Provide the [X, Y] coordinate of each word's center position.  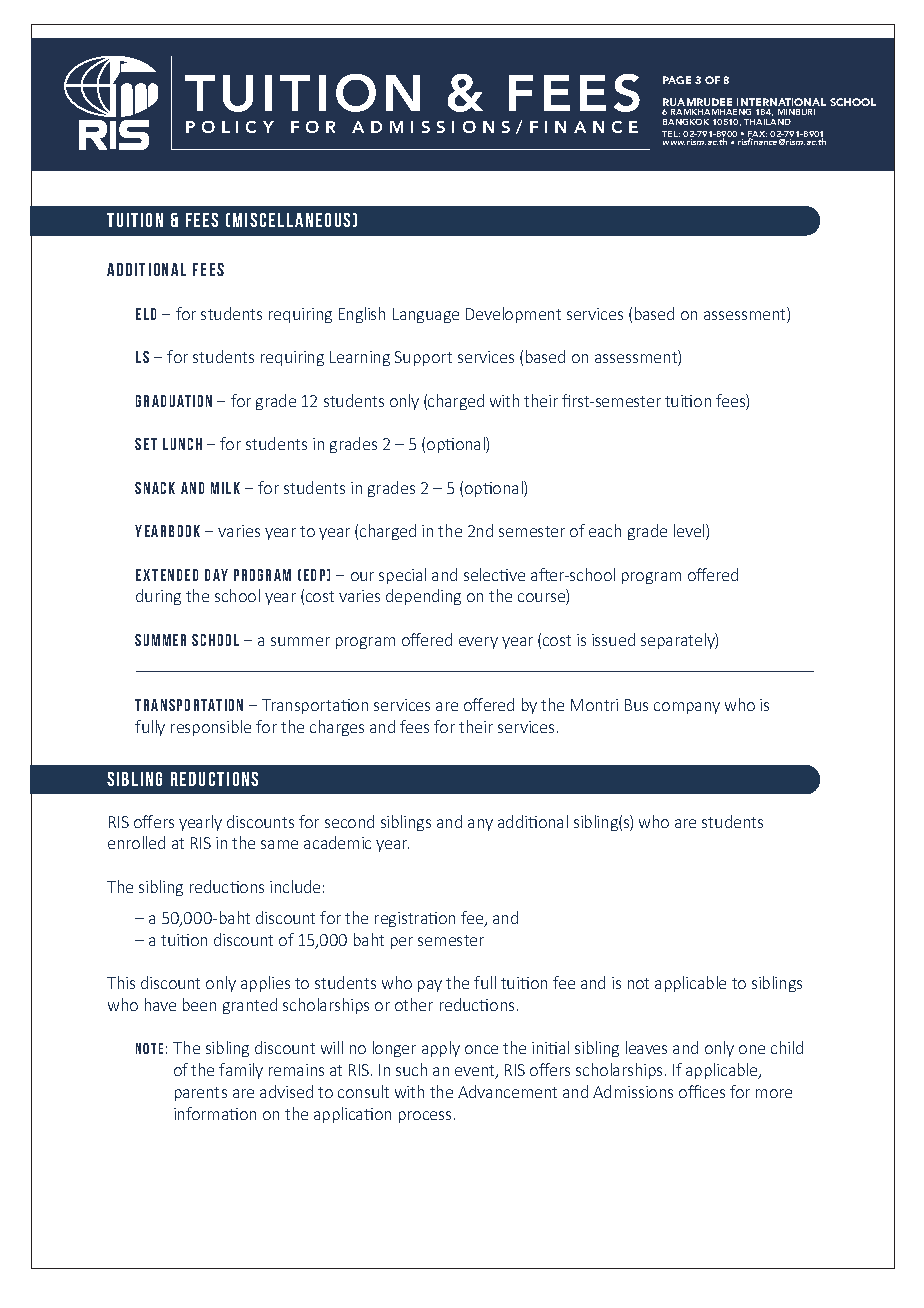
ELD [146, 314]
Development [513, 315]
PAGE [677, 80]
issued [613, 639]
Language [426, 315]
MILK [225, 488]
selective [494, 574]
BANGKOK [686, 122]
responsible [211, 728]
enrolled [136, 842]
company [687, 708]
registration [415, 919]
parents [201, 1094]
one [752, 1049]
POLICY [230, 127]
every [478, 643]
